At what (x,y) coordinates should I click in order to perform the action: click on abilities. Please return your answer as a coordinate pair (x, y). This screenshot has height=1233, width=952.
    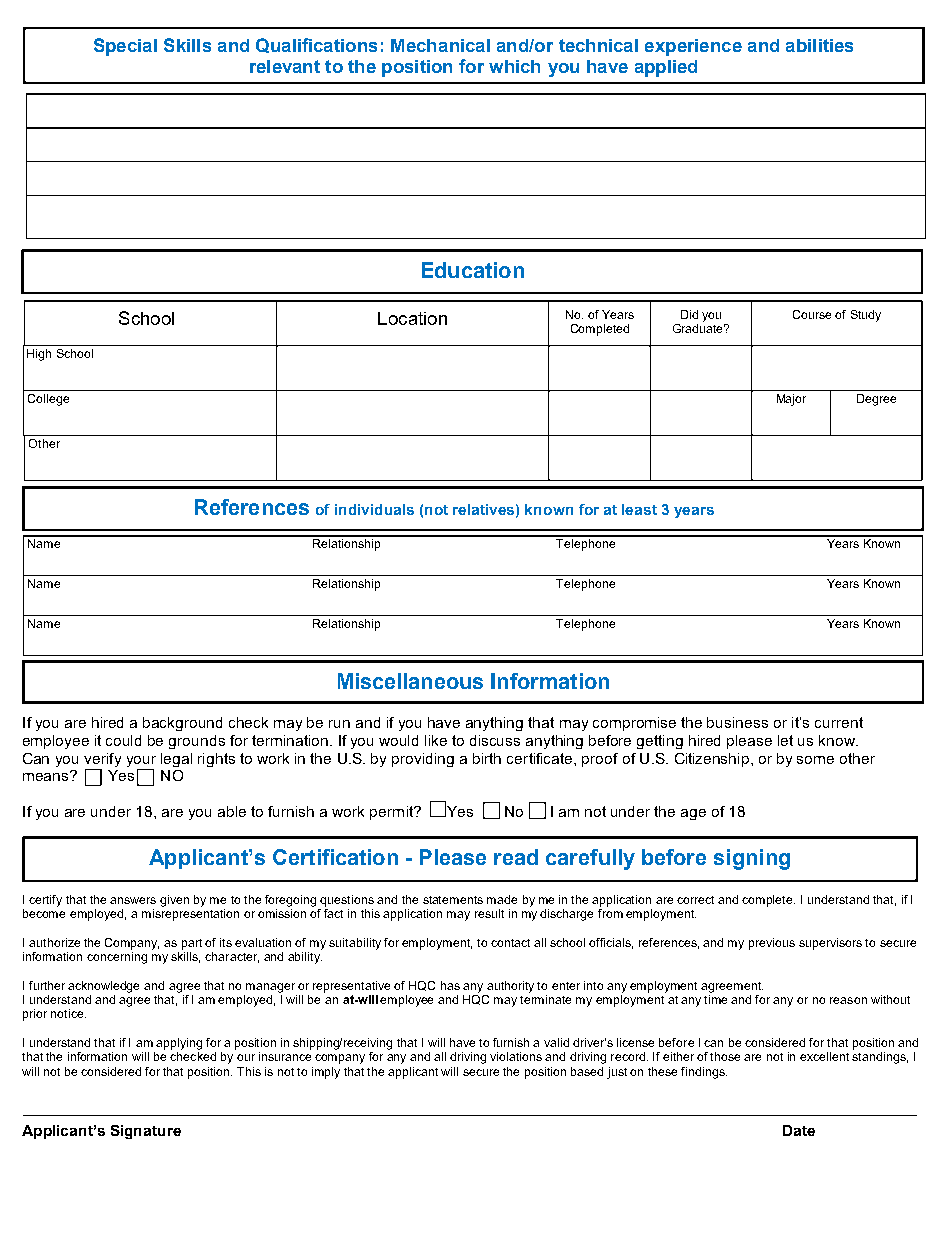
    Looking at the image, I should click on (819, 45).
